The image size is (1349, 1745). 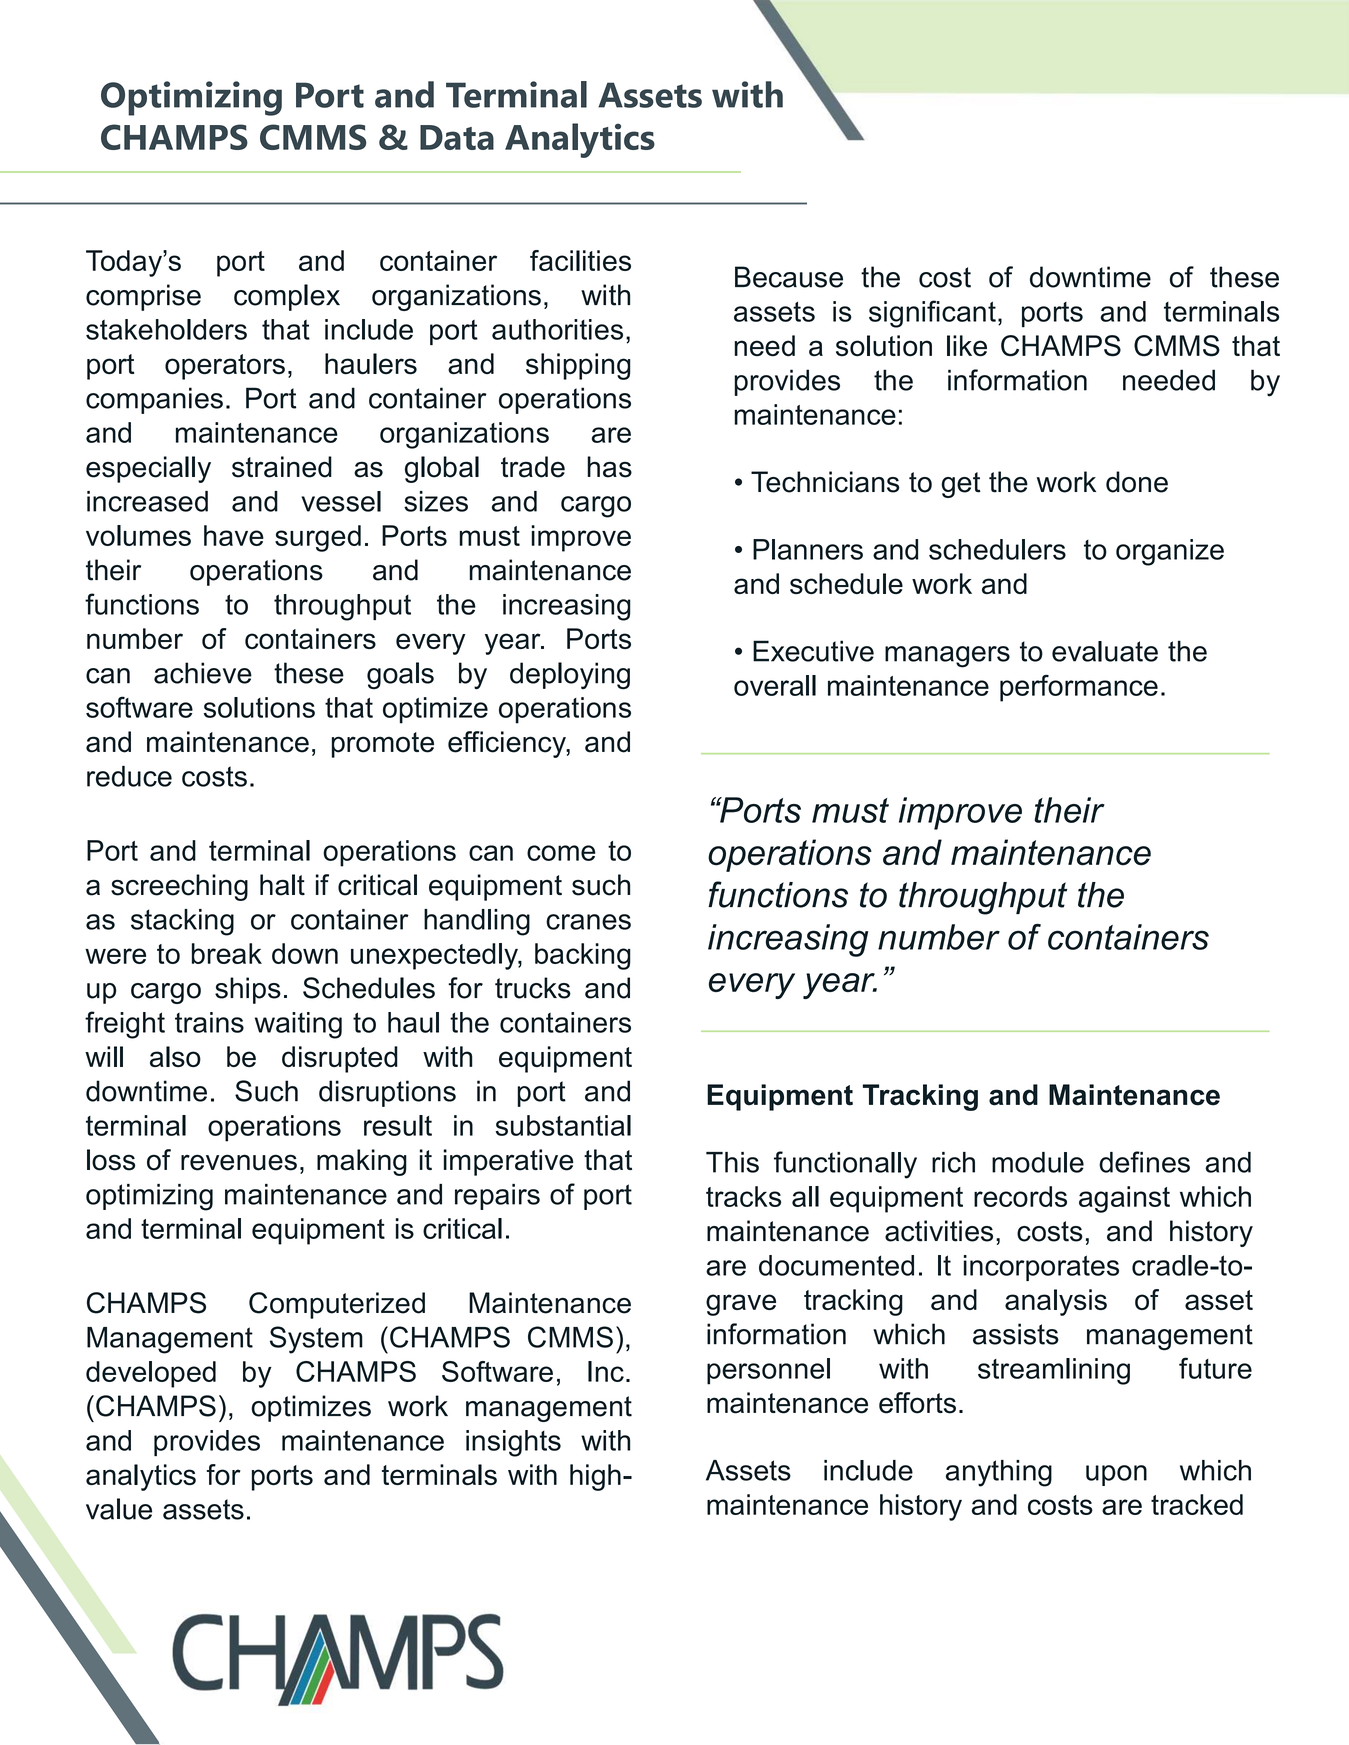 I want to click on upon, so click(x=1116, y=1475).
